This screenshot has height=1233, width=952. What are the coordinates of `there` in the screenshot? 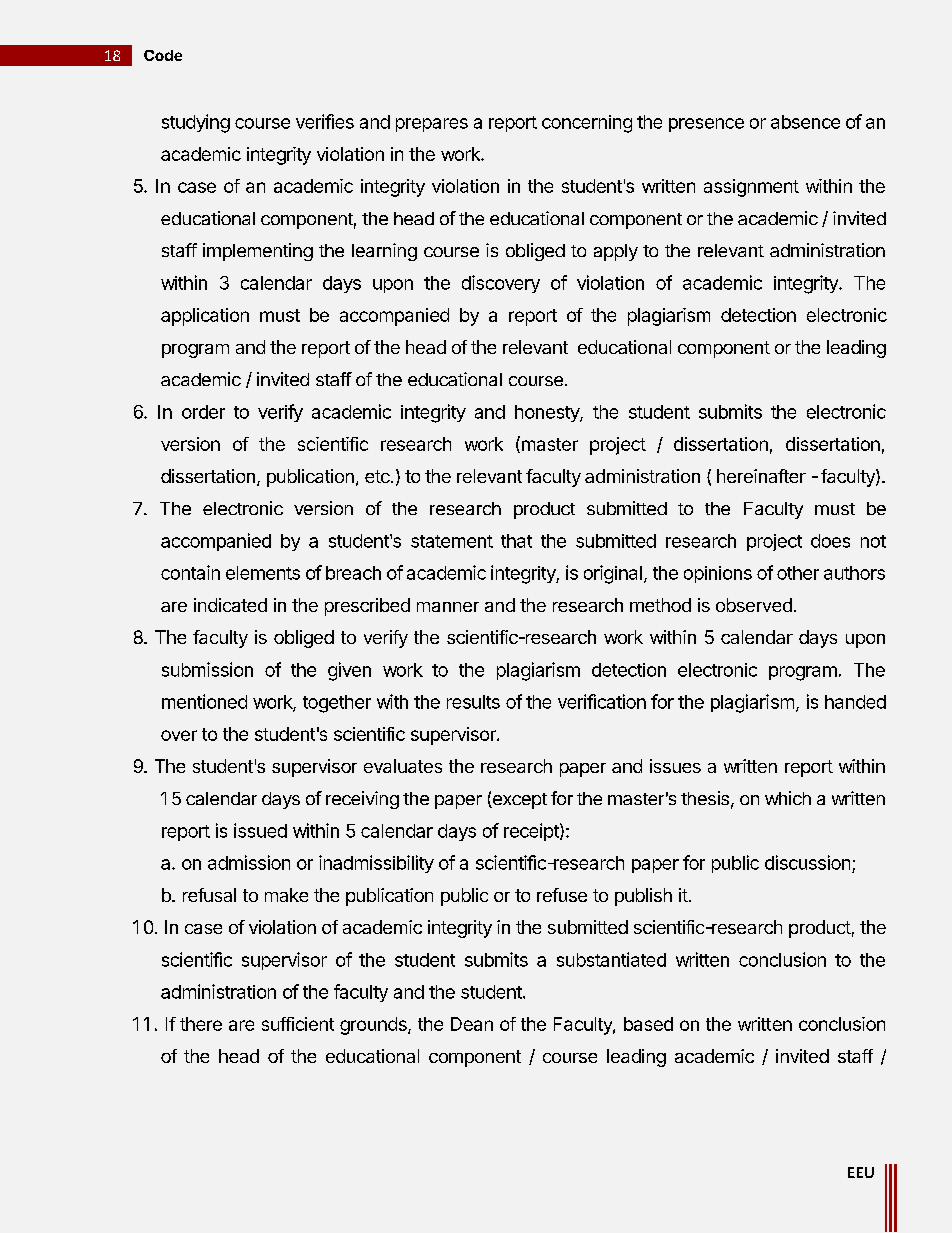 It's located at (201, 1024).
